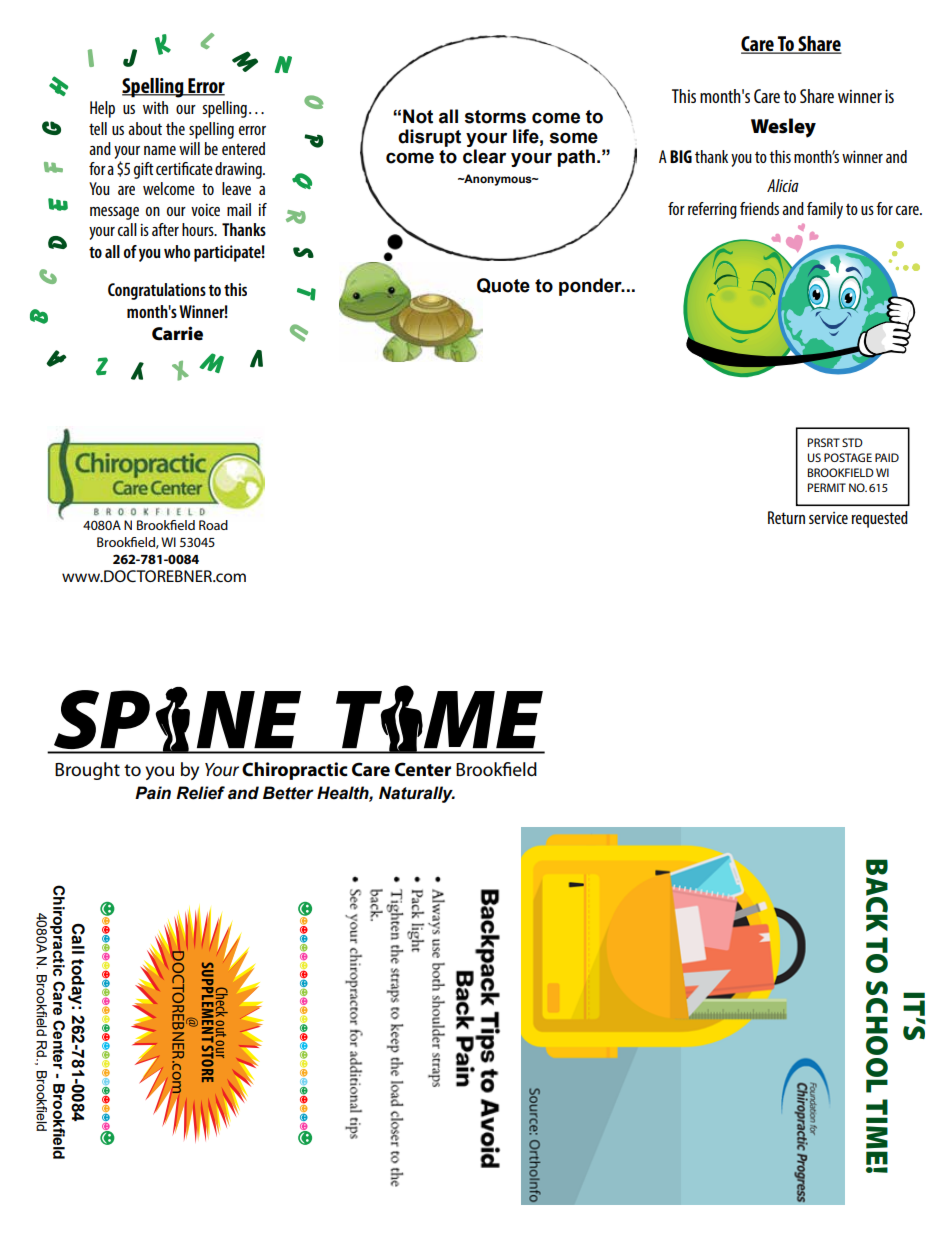 The width and height of the image is (952, 1233). Describe the element at coordinates (213, 525) in the image. I see `Road` at that location.
